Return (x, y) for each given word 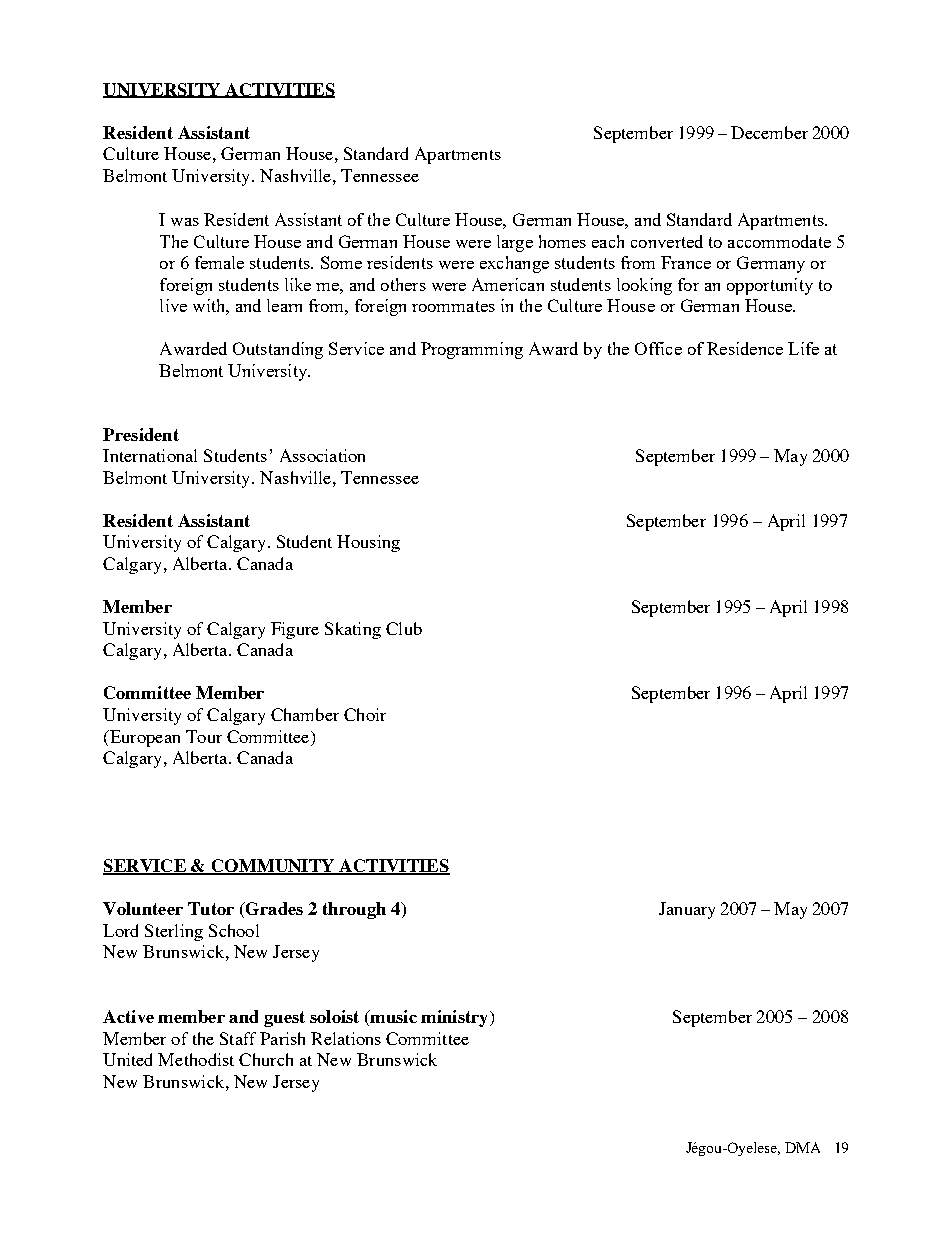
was (185, 222)
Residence (745, 348)
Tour (204, 736)
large (515, 243)
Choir (365, 714)
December (769, 132)
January (687, 910)
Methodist (196, 1059)
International (150, 455)
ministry (456, 1018)
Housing (368, 543)
